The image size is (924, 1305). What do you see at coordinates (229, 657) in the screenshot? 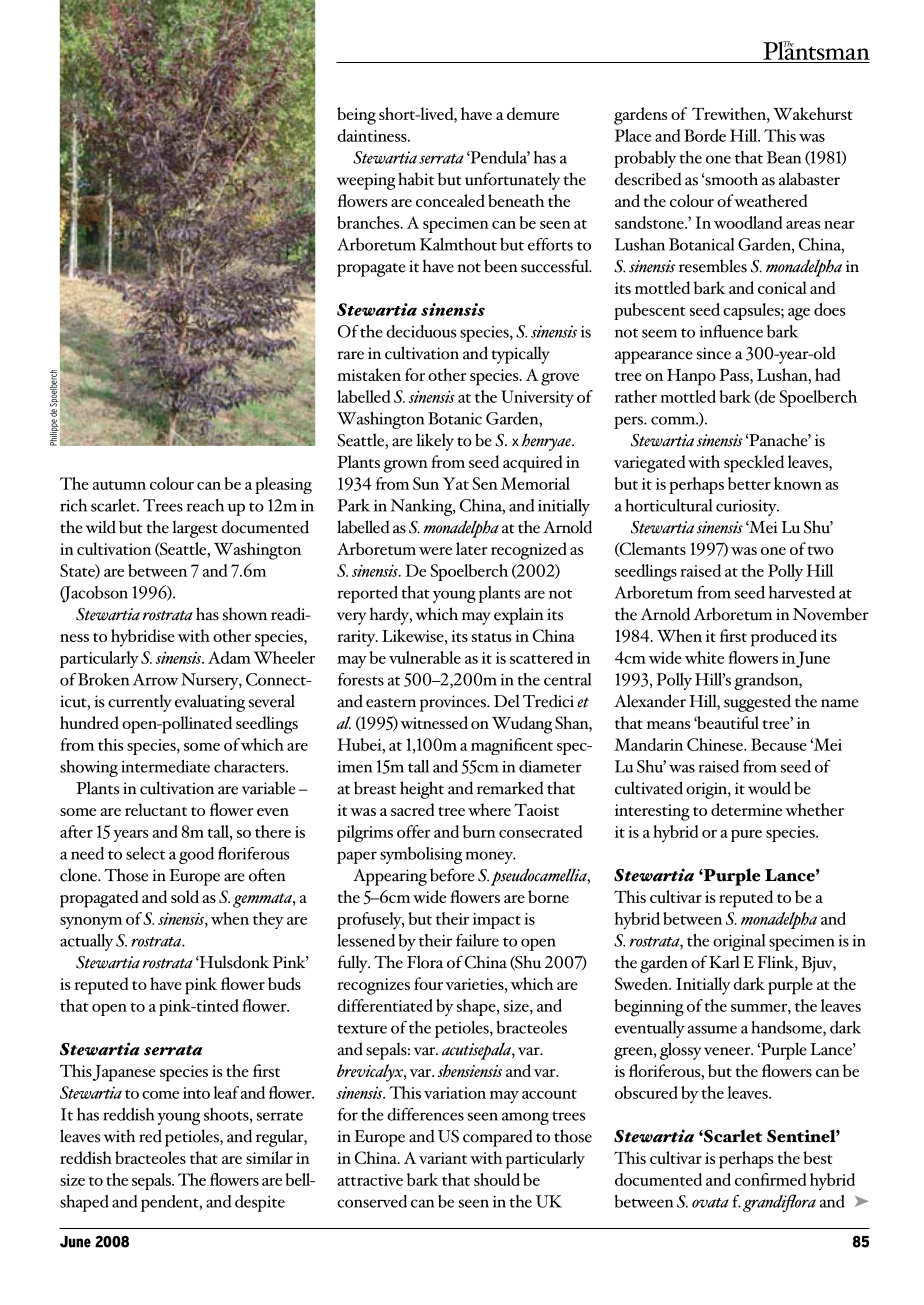
I see `Adam` at bounding box center [229, 657].
